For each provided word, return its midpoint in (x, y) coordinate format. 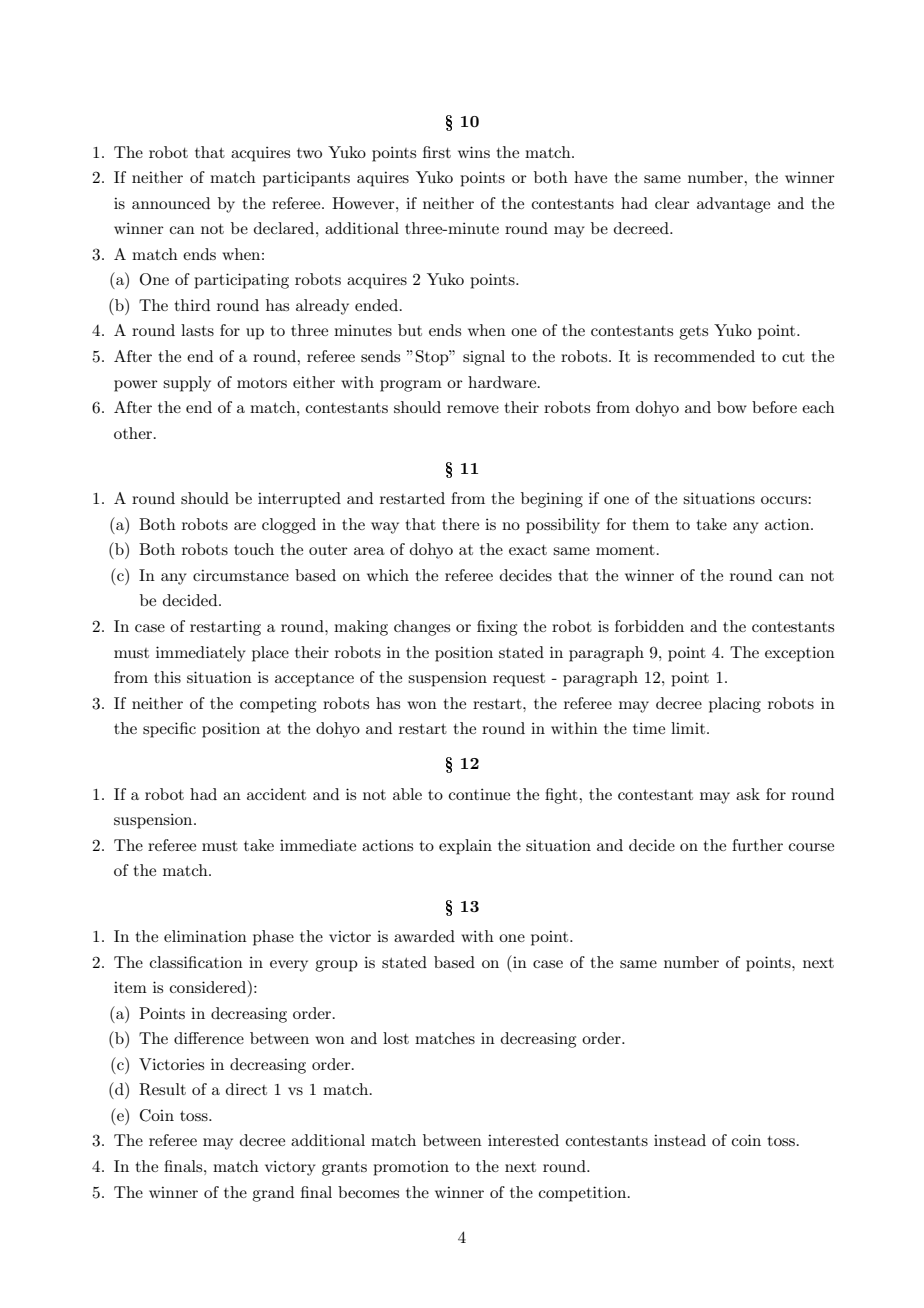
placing (735, 705)
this (167, 677)
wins (474, 152)
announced (171, 203)
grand (273, 1194)
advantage (733, 205)
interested (523, 1140)
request (519, 680)
